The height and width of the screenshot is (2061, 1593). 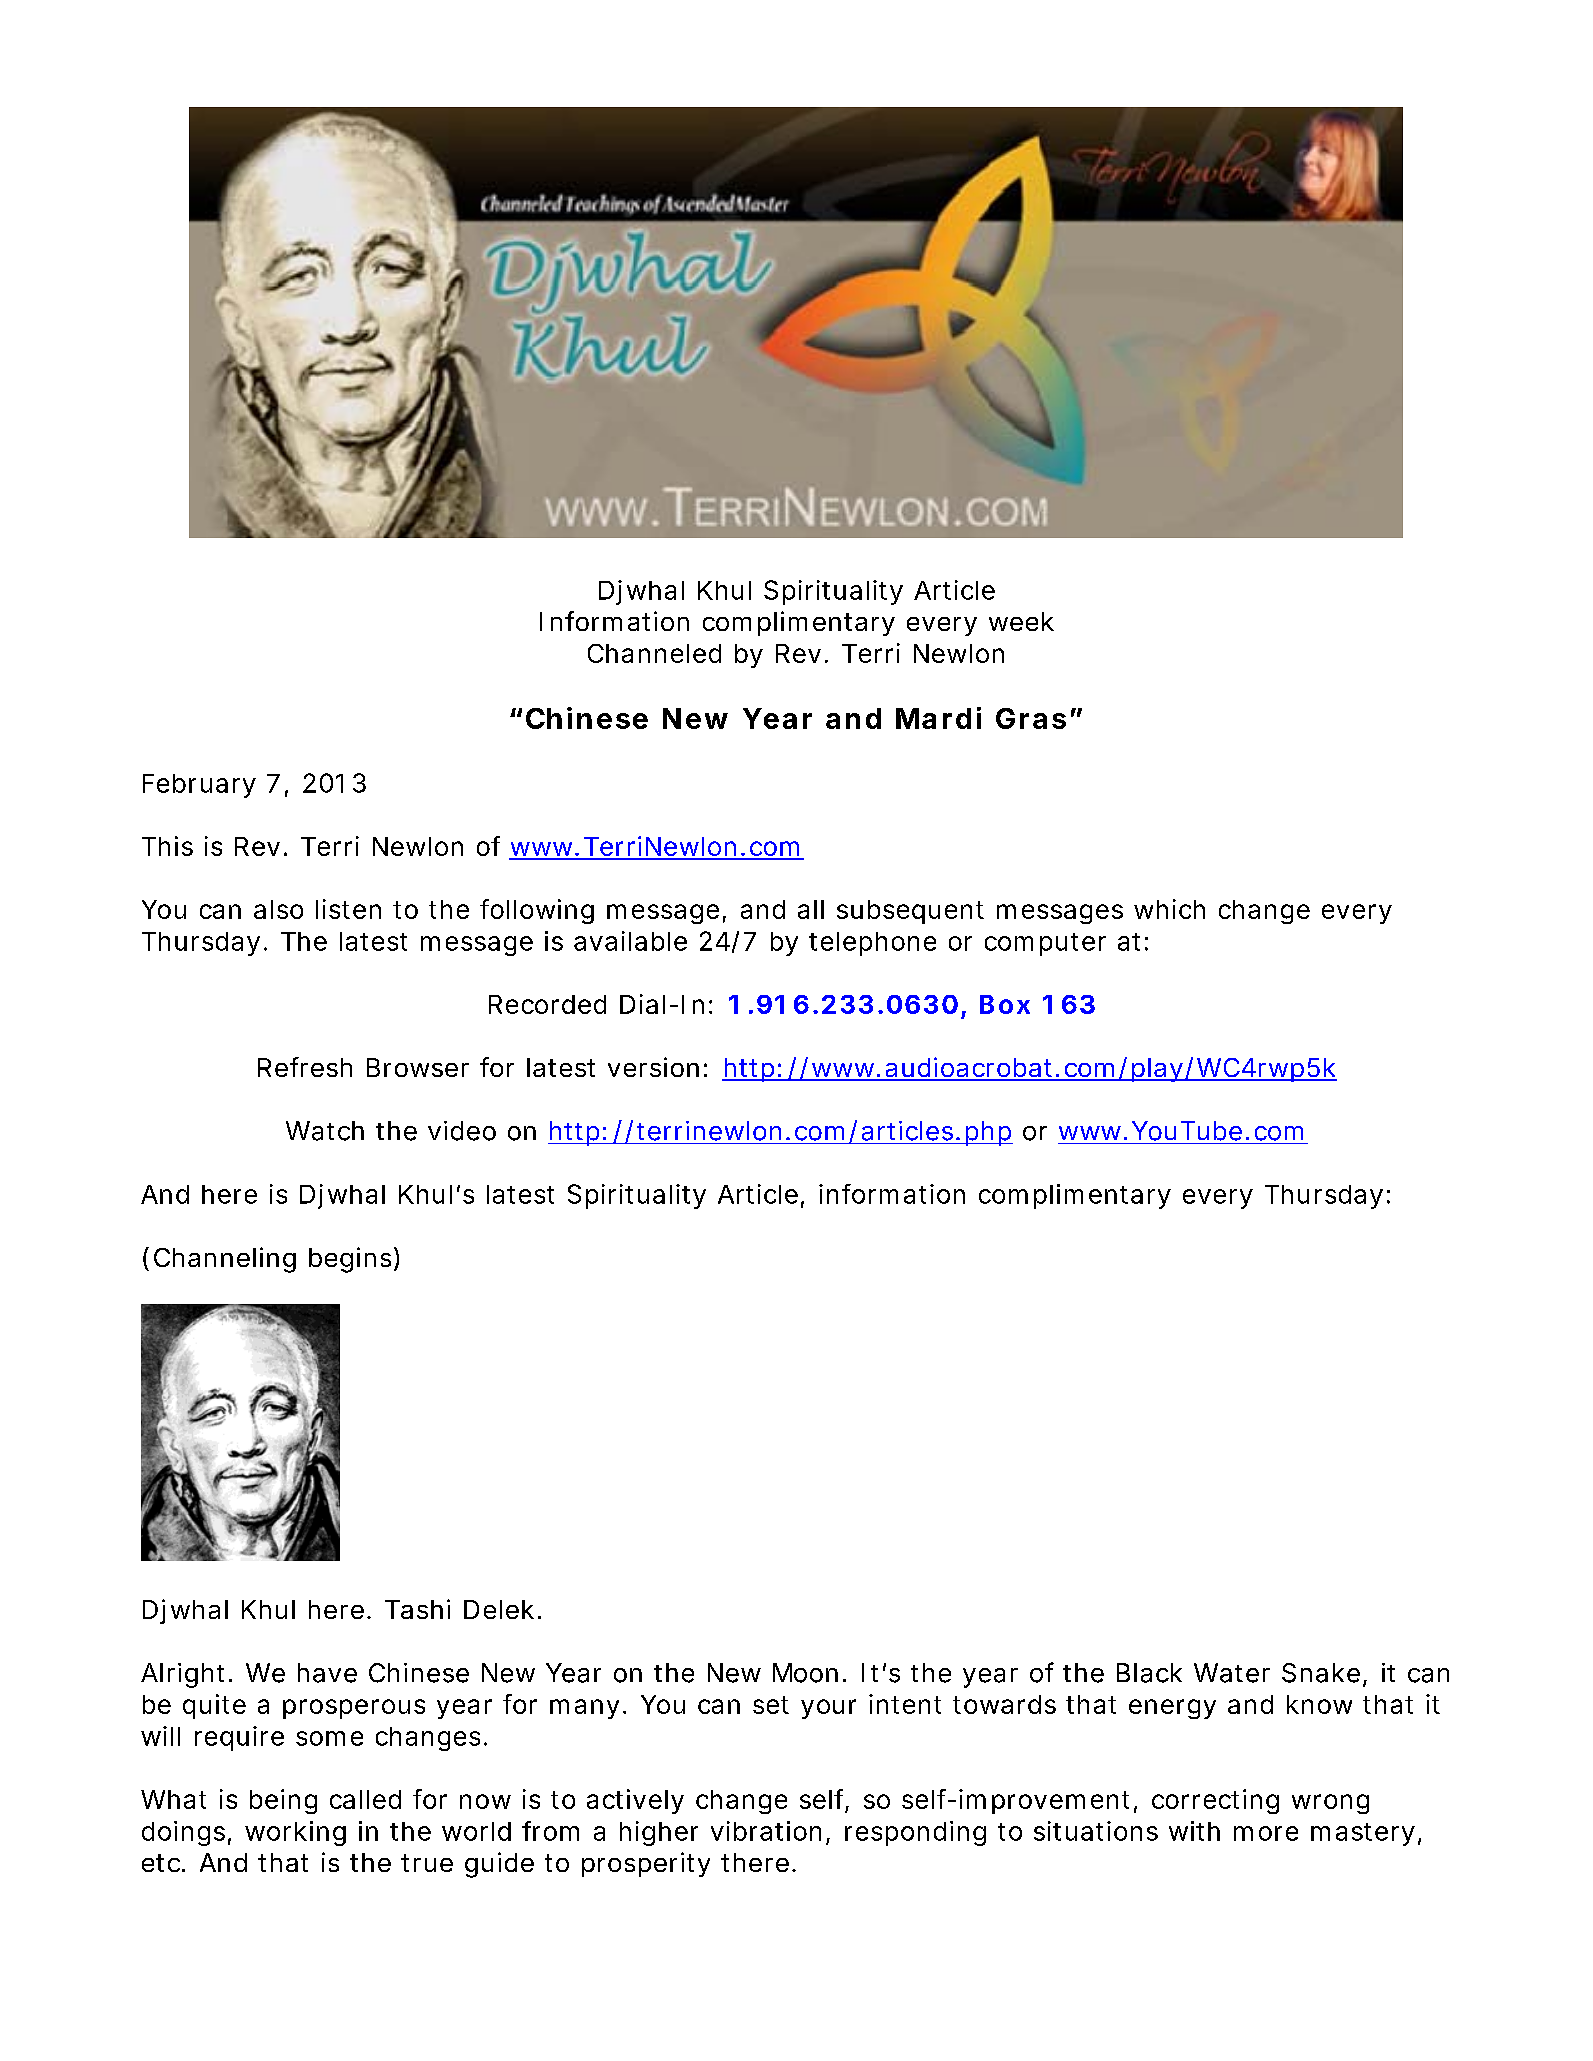 What do you see at coordinates (654, 653) in the screenshot?
I see `Channeled` at bounding box center [654, 653].
